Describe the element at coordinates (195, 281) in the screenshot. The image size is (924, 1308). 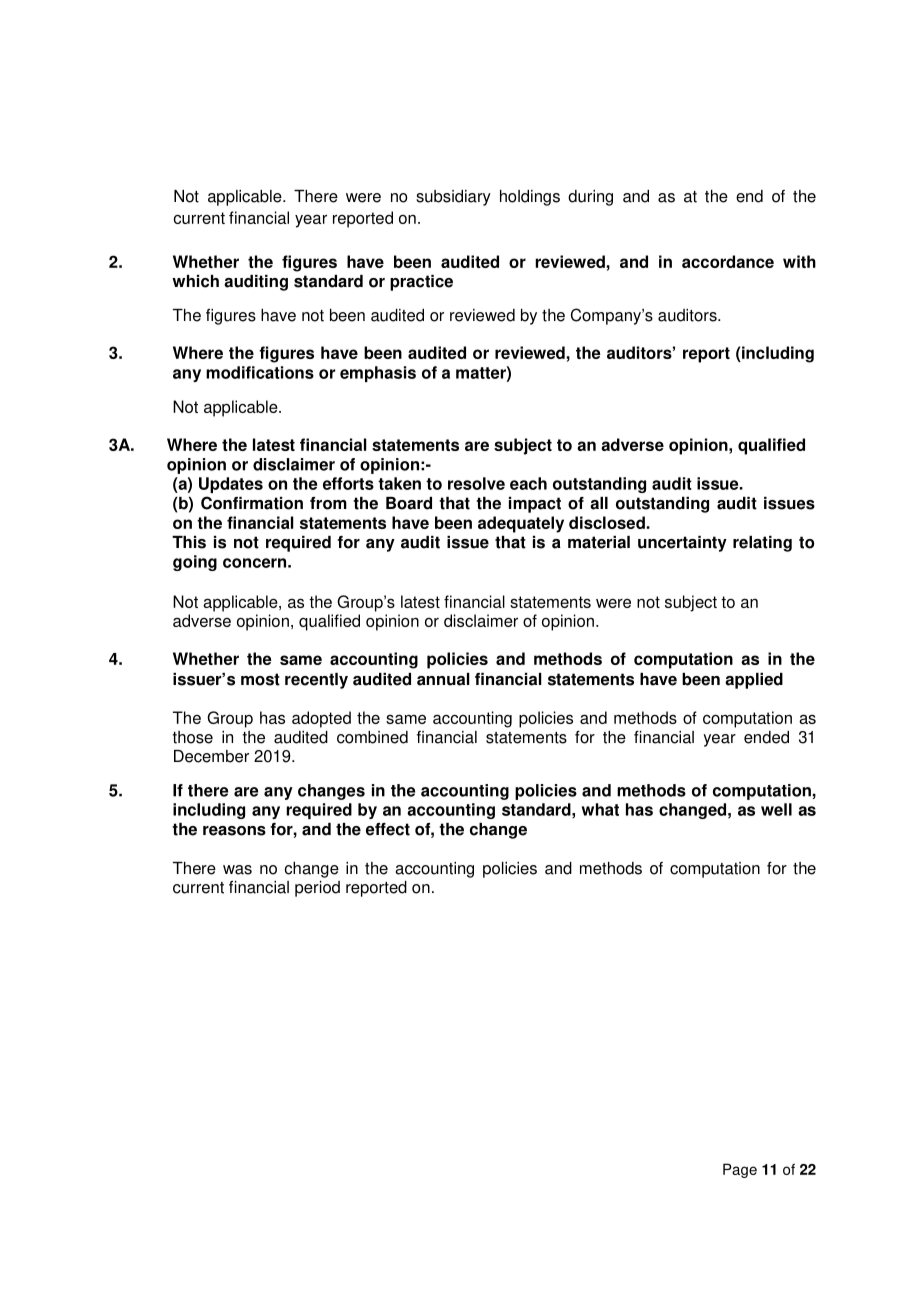
I see `which` at that location.
